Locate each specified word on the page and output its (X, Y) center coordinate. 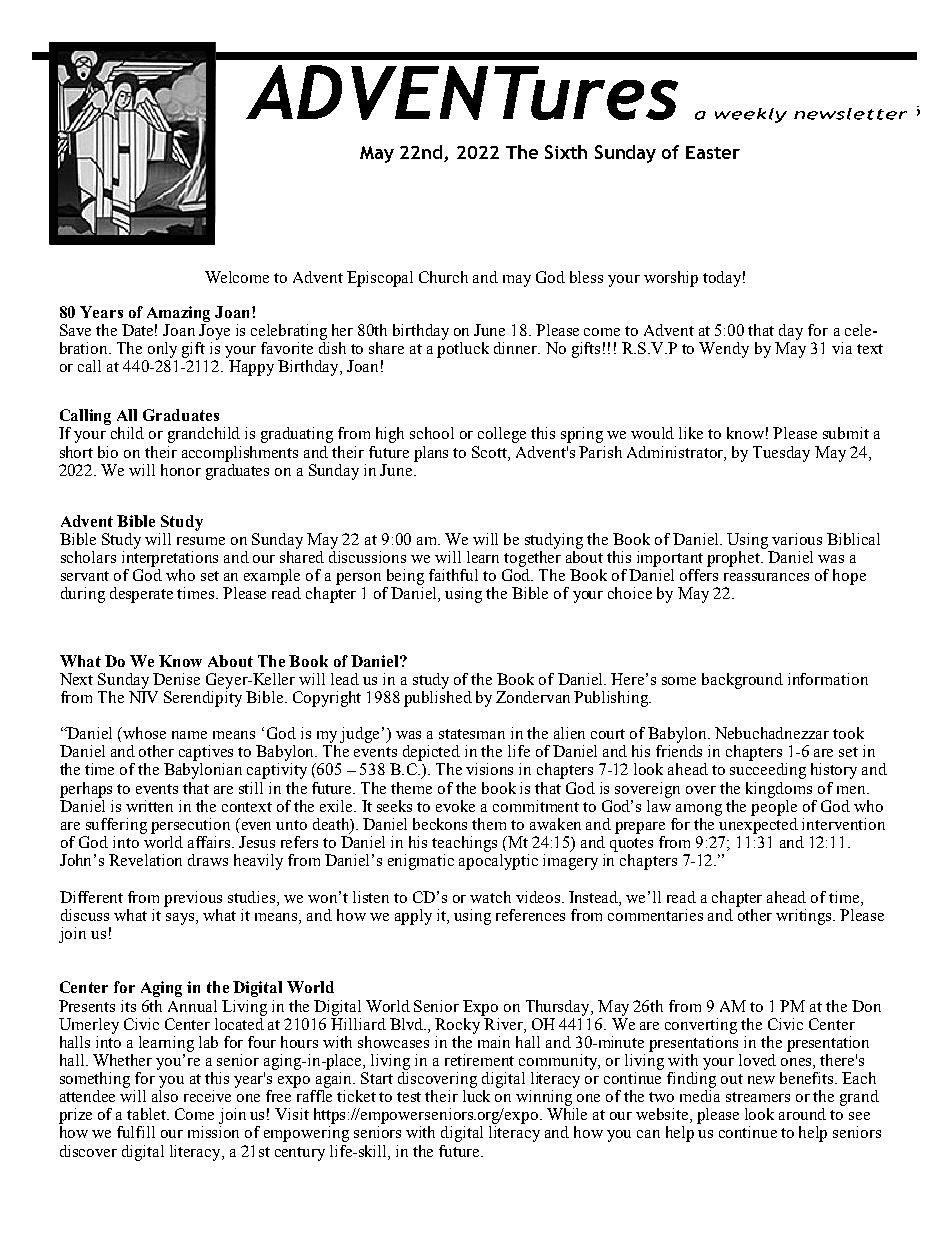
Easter (713, 152)
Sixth (566, 152)
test (409, 1097)
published (438, 699)
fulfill (136, 1132)
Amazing (178, 314)
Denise (176, 679)
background (742, 681)
